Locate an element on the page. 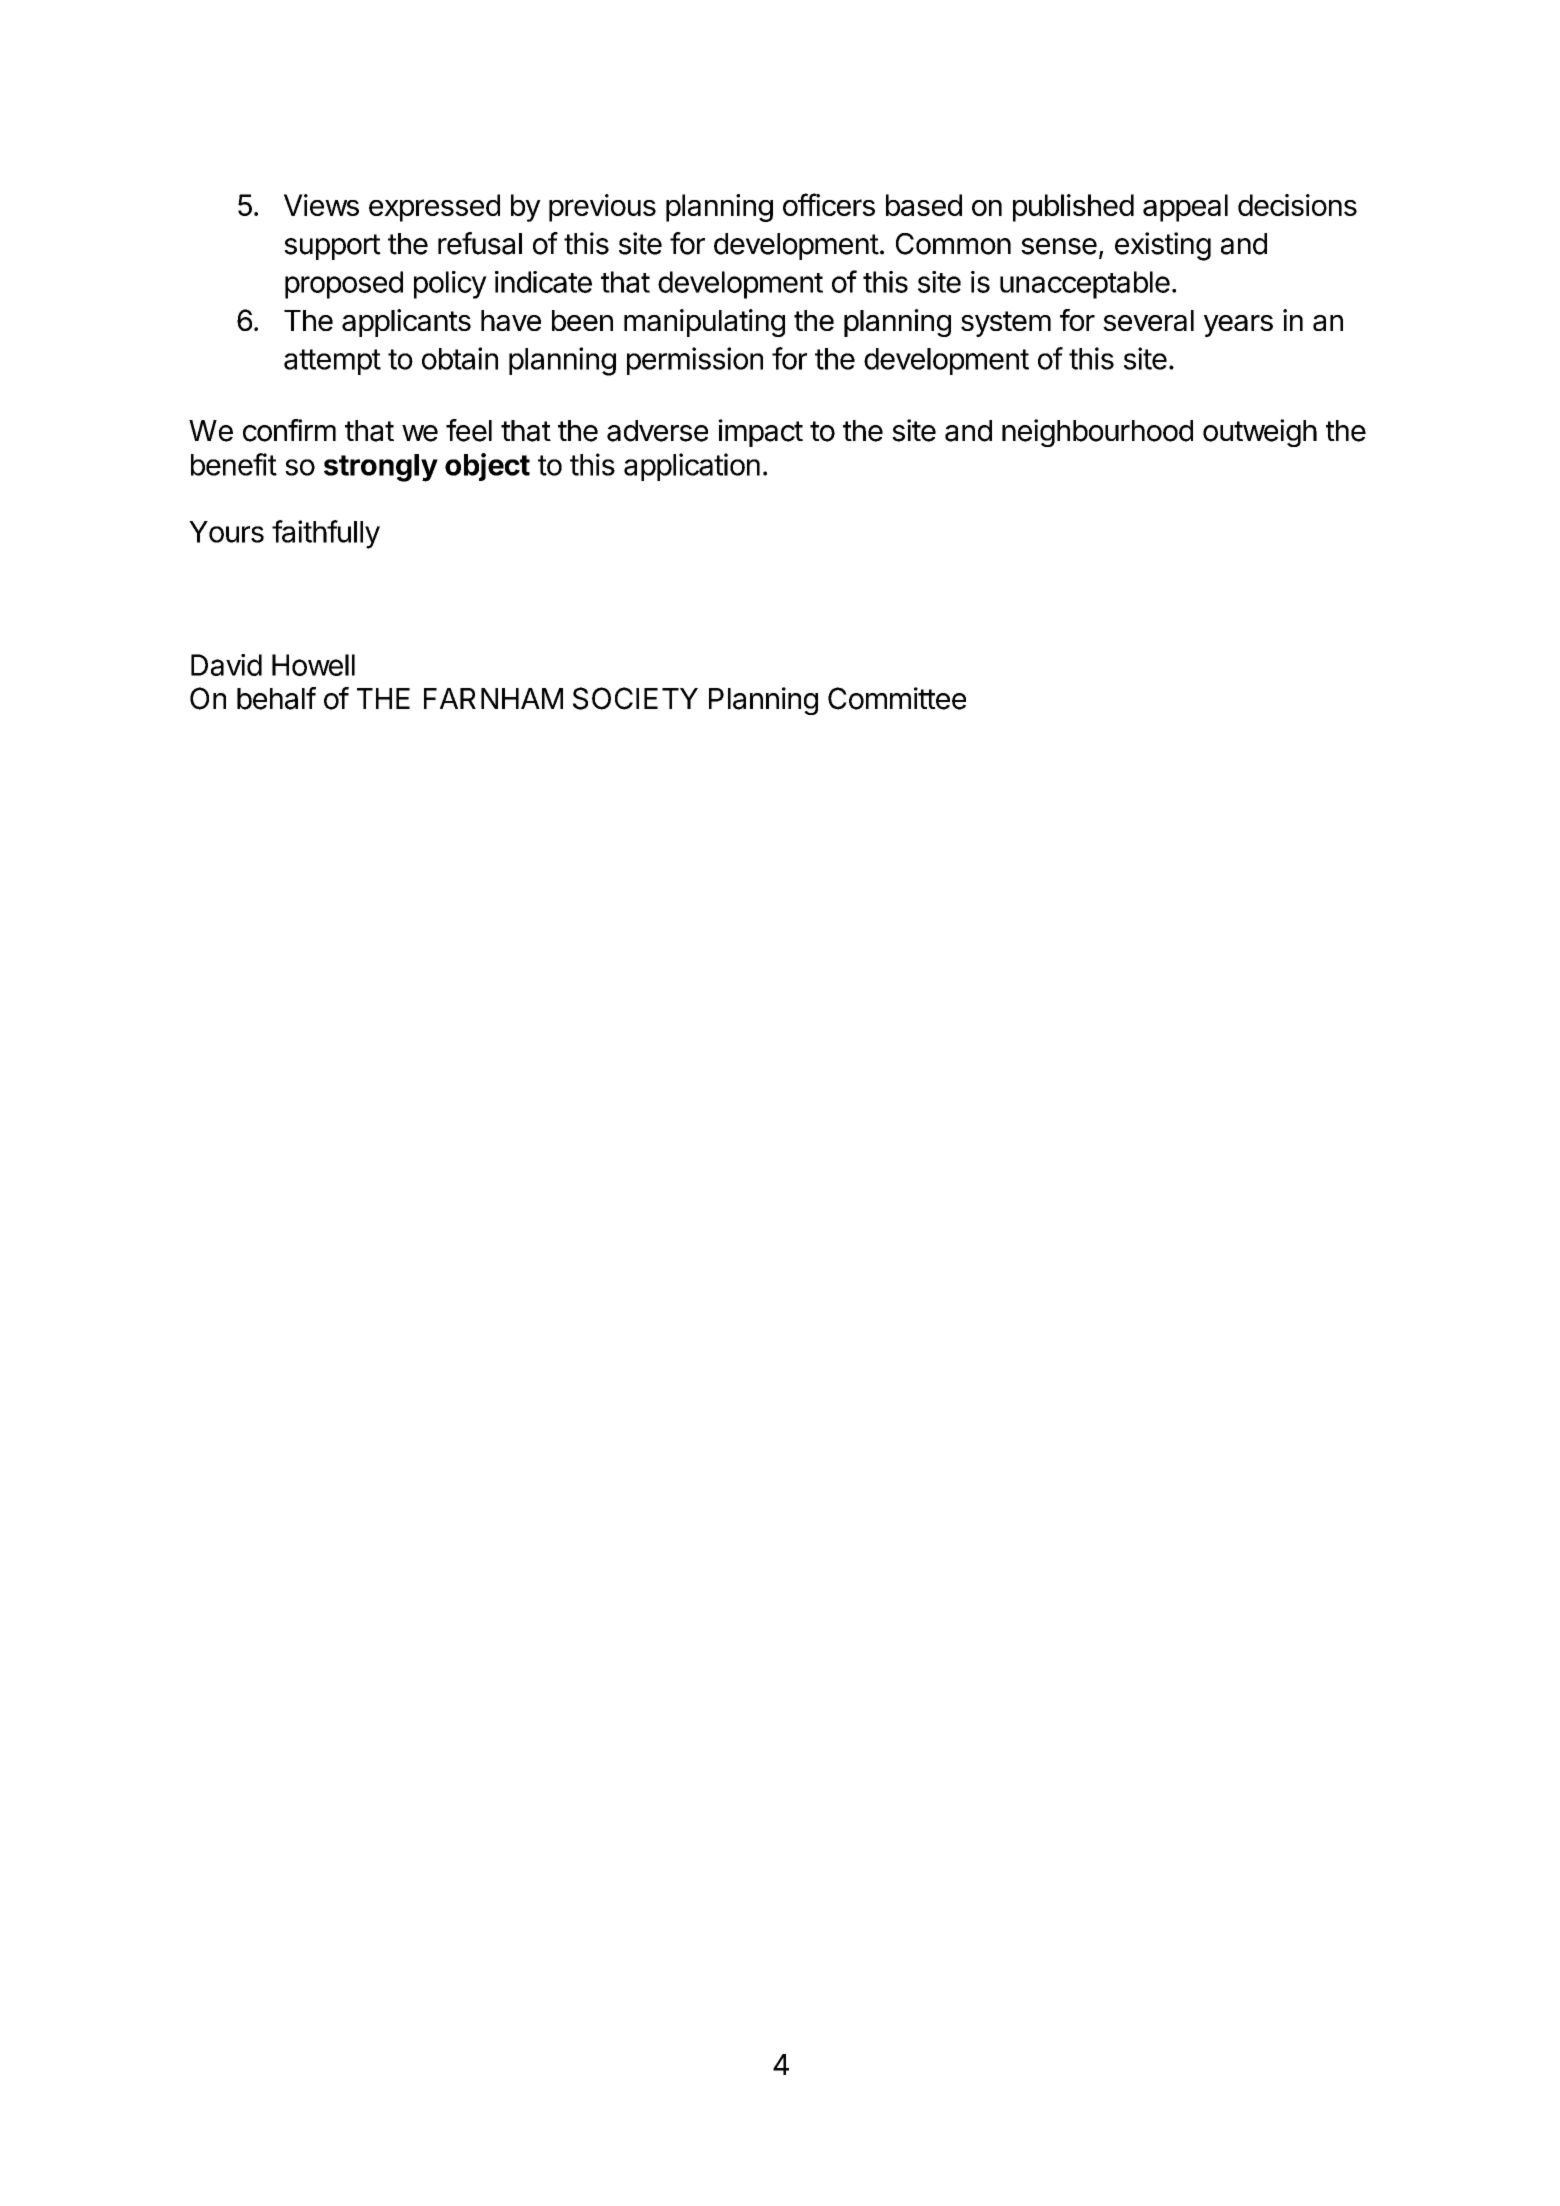  manipulating is located at coordinates (704, 323).
